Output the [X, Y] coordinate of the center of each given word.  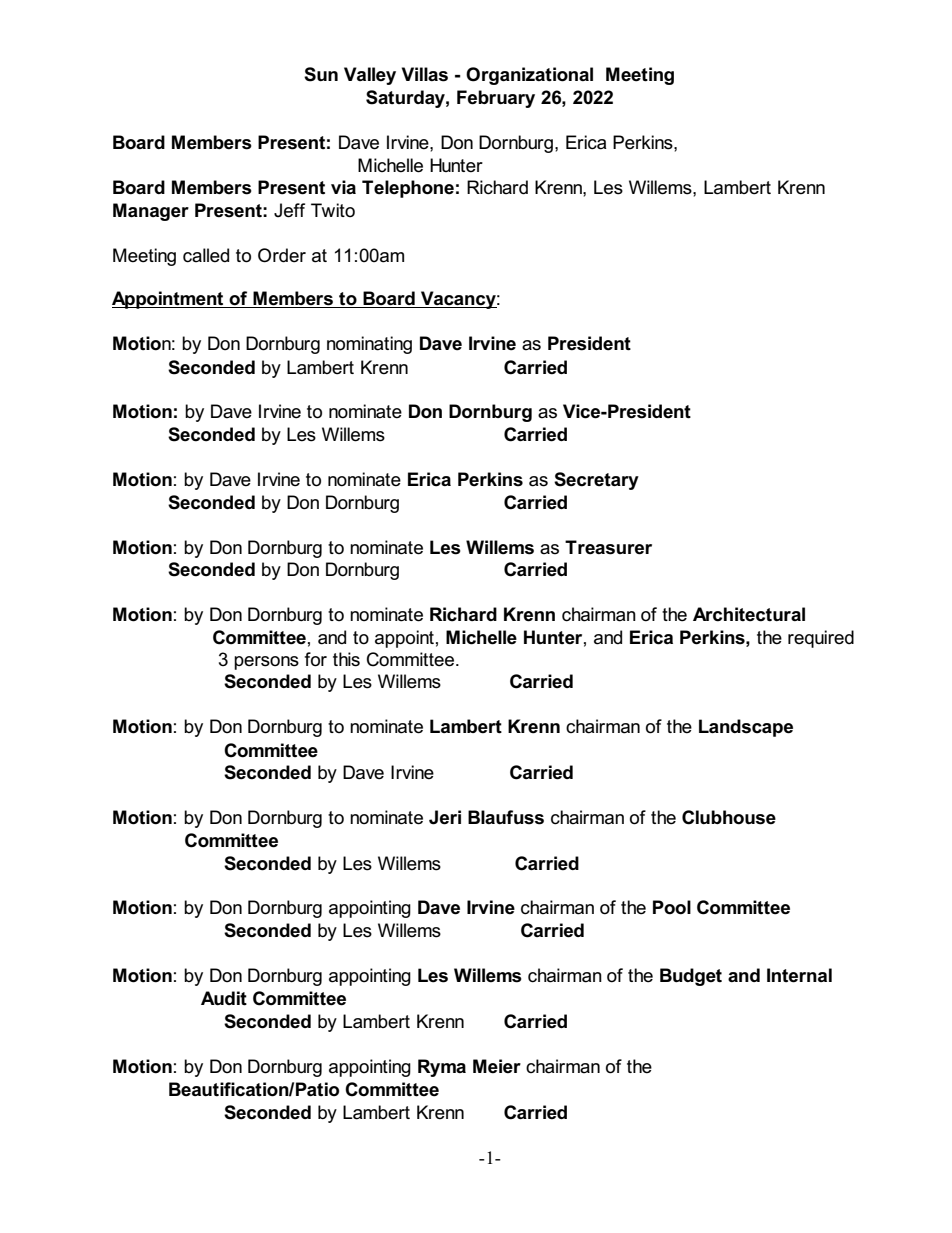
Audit [224, 998]
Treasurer [608, 547]
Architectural [749, 614]
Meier [497, 1066]
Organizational [529, 76]
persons [266, 663]
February [496, 99]
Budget [691, 977]
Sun [321, 74]
